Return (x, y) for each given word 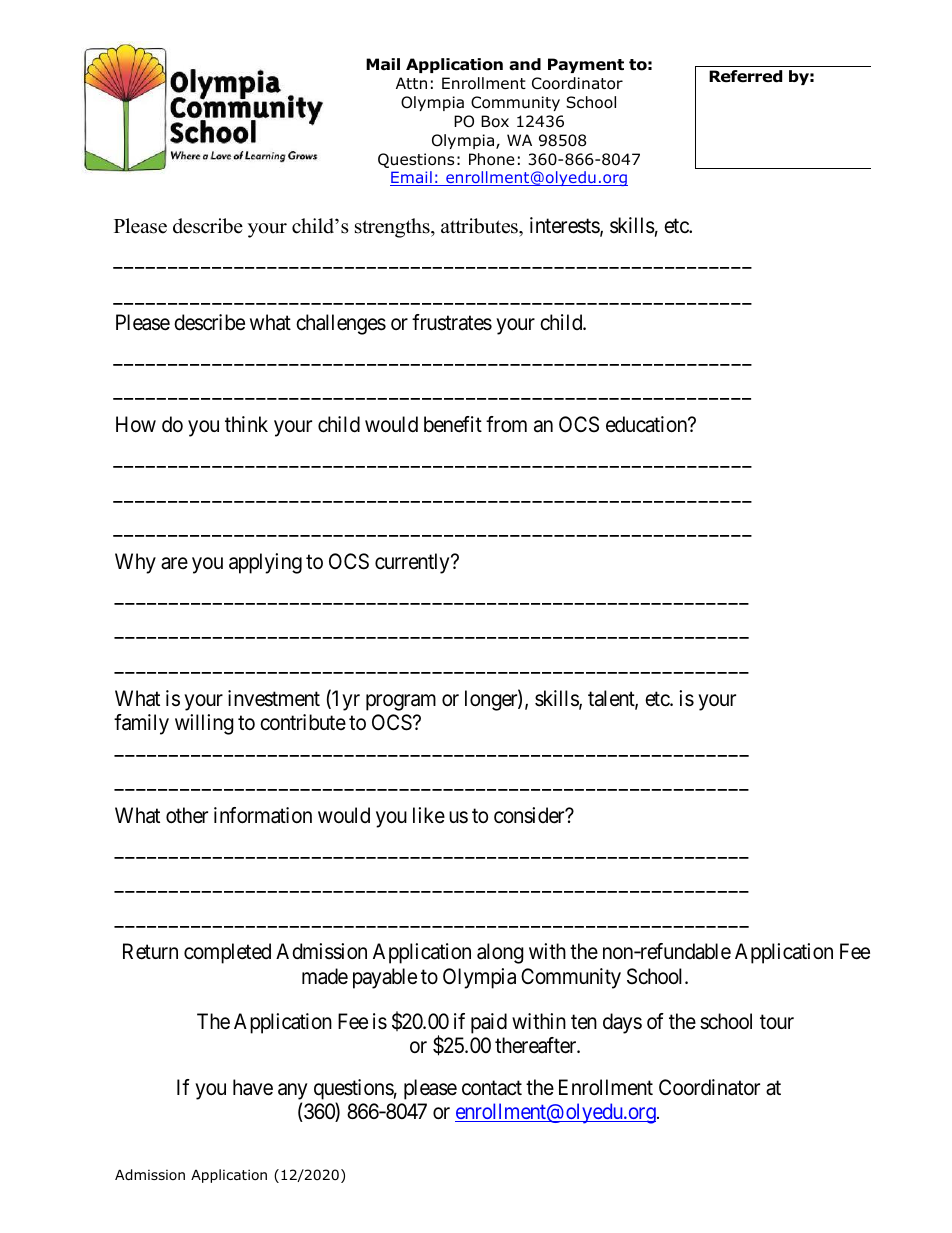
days (622, 1023)
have (253, 1087)
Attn (411, 83)
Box (495, 121)
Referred (745, 76)
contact (492, 1088)
